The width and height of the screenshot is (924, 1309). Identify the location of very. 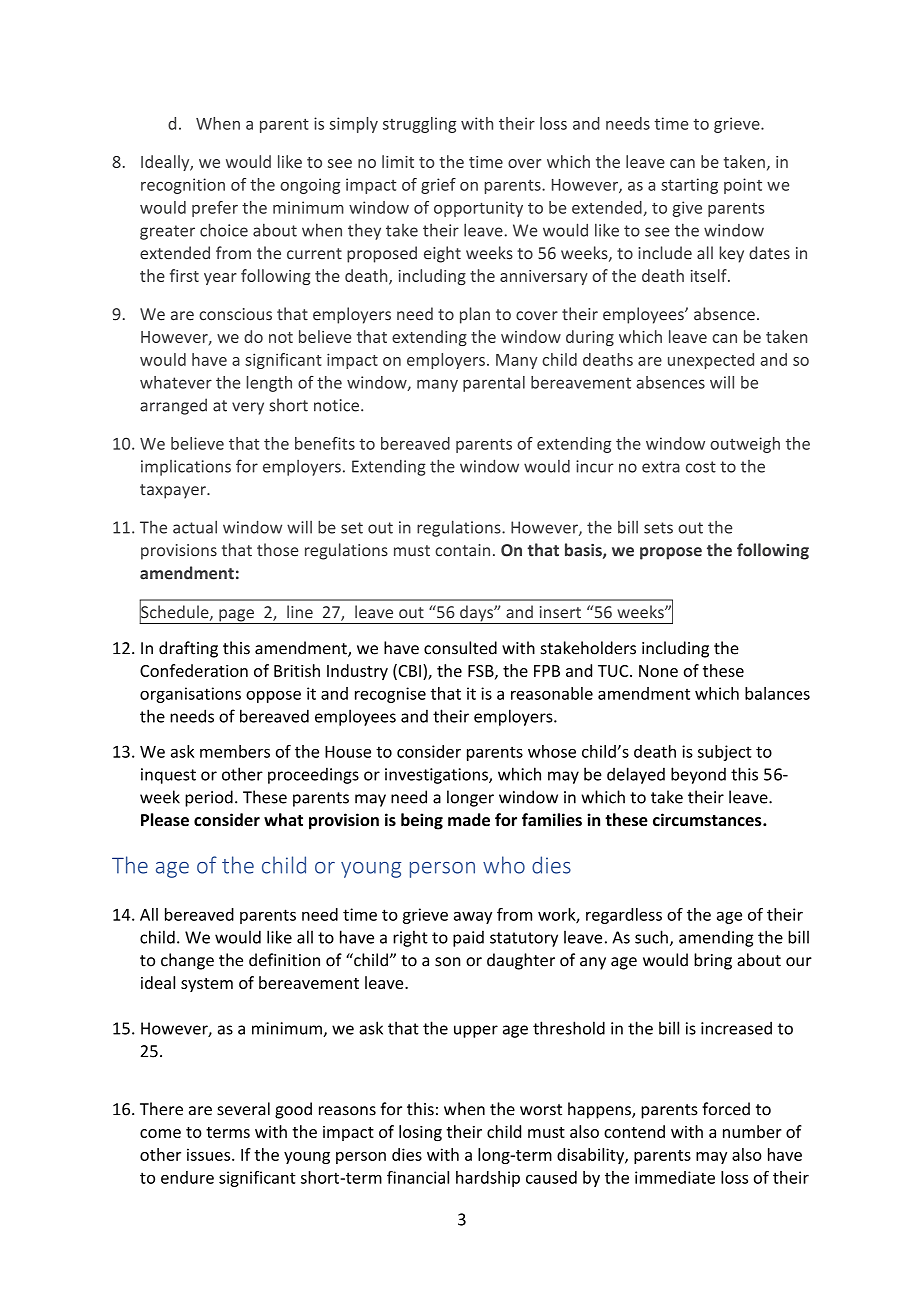
(248, 408).
